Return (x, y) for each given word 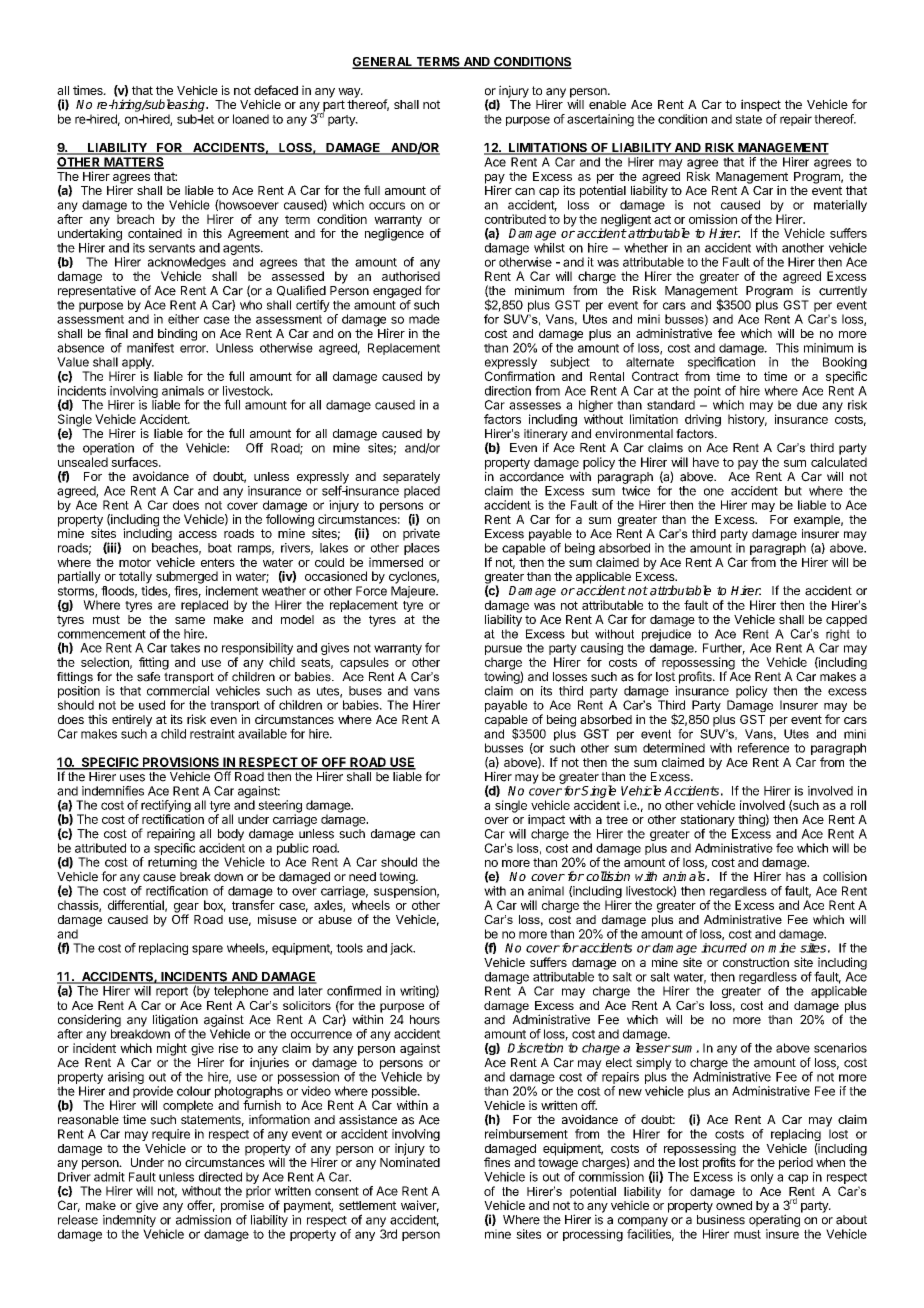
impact (546, 820)
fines (497, 1162)
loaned (251, 119)
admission (203, 1220)
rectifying (166, 807)
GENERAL (383, 63)
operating (774, 1220)
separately (411, 478)
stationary (708, 821)
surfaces (135, 462)
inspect (761, 105)
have (706, 462)
